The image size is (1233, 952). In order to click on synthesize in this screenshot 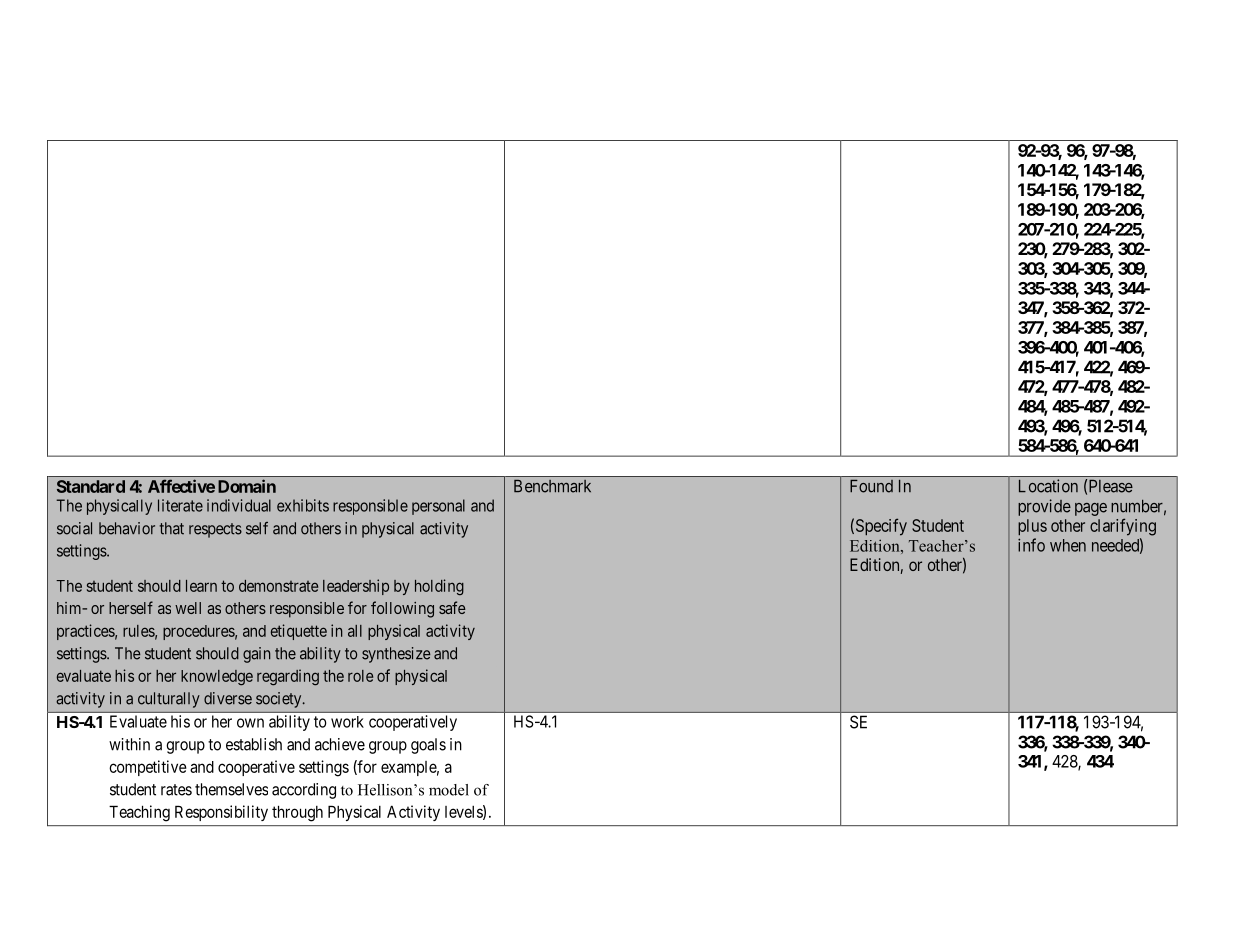, I will do `click(396, 655)`.
